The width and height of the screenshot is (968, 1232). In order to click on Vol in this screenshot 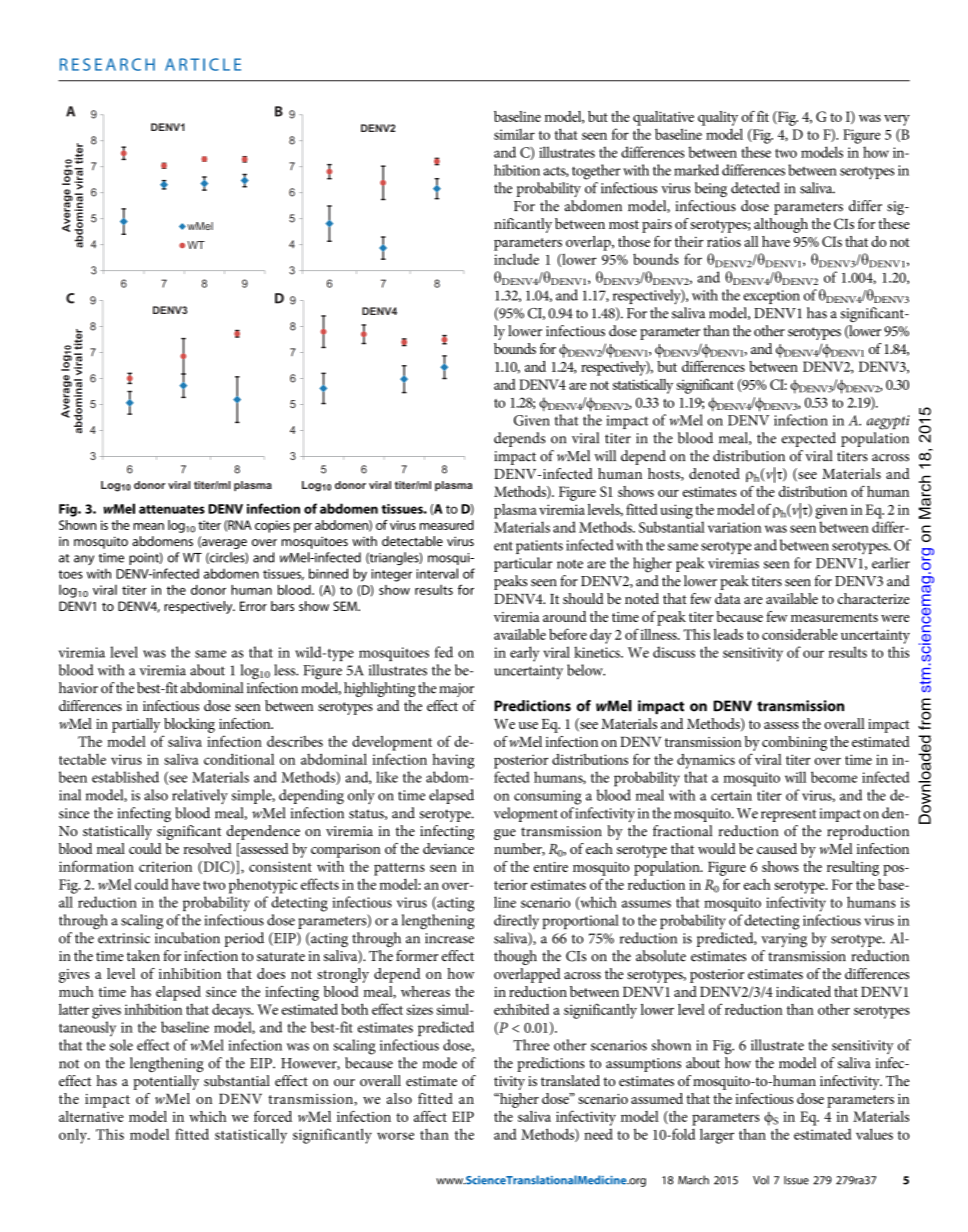, I will do `click(761, 1180)`.
